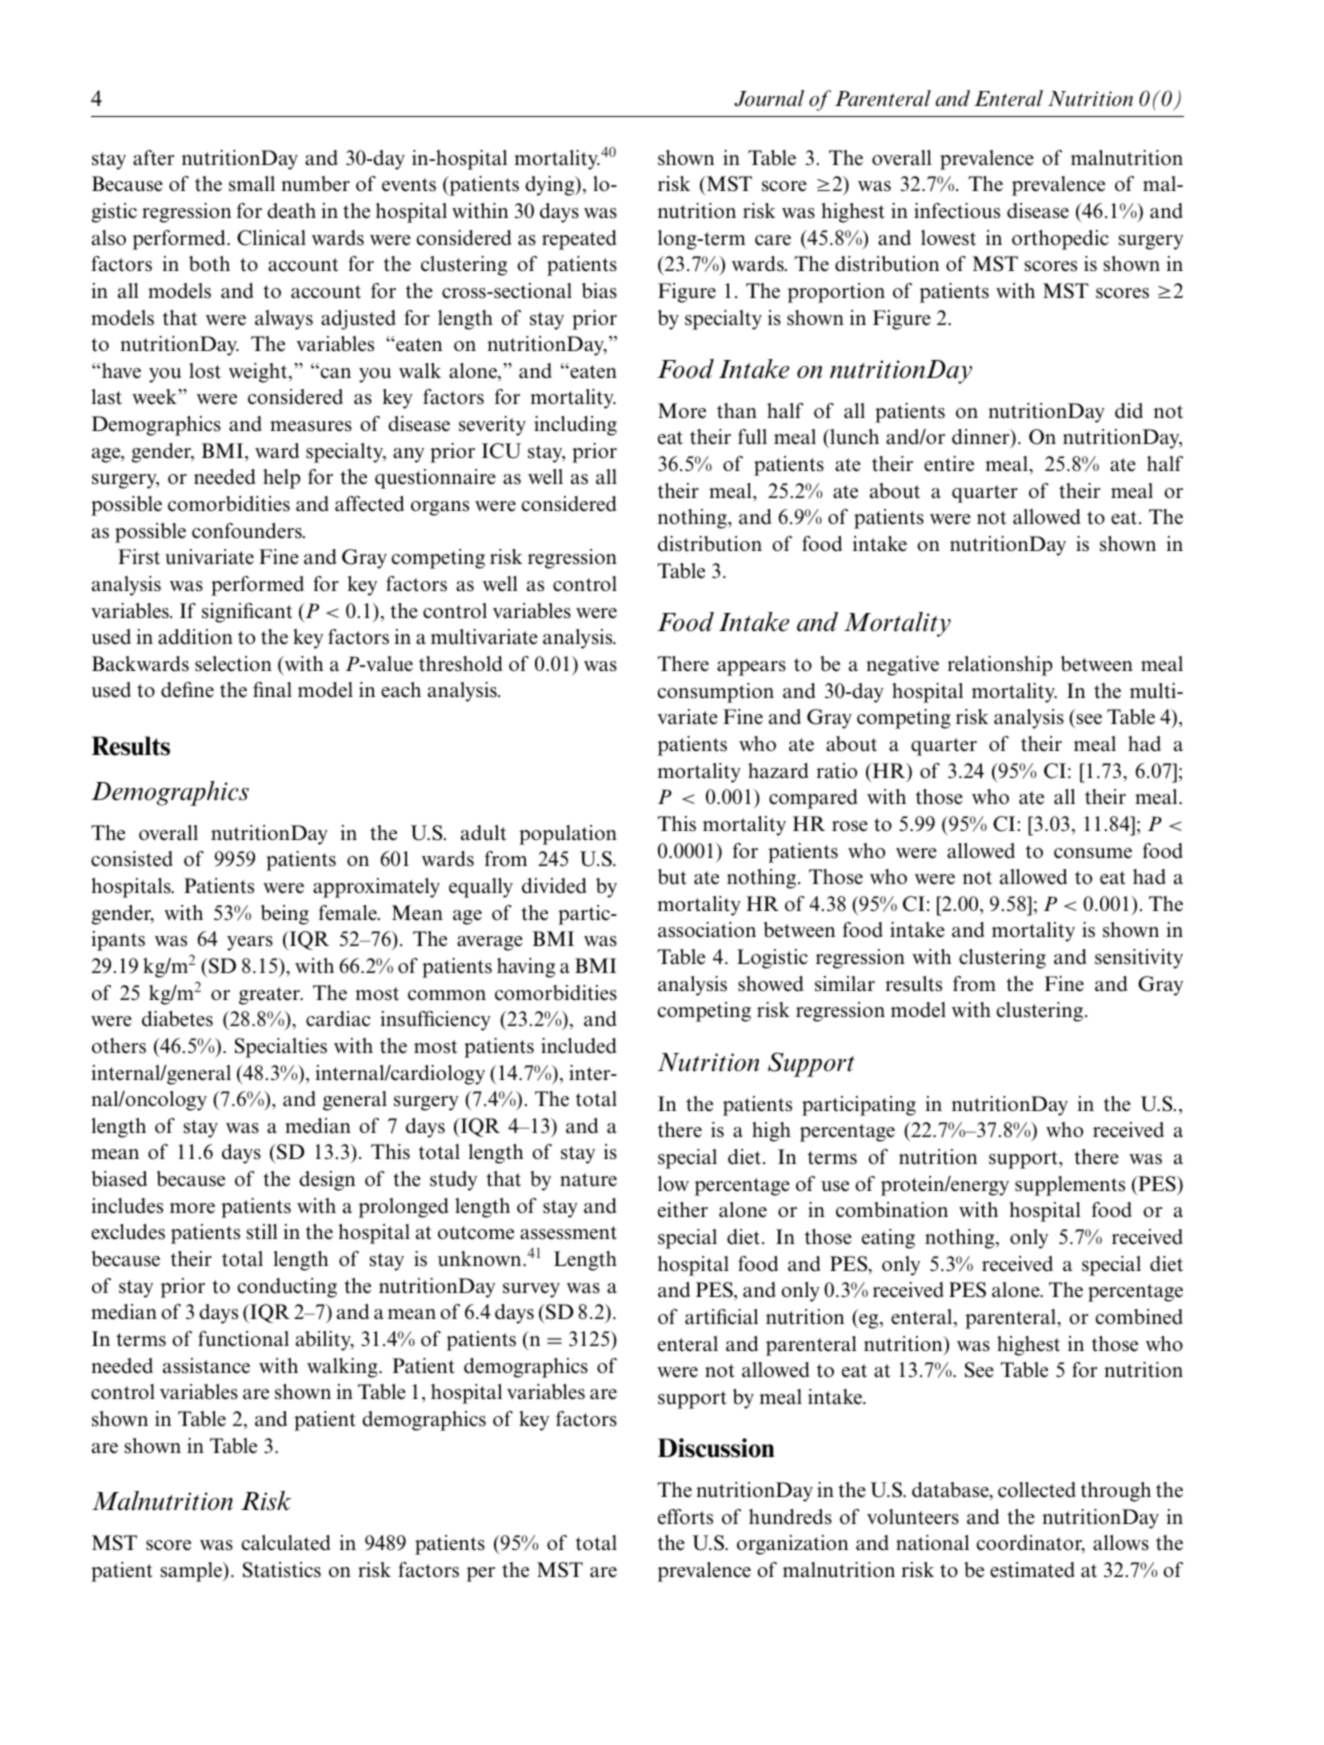 This screenshot has height=1745, width=1324. What do you see at coordinates (568, 835) in the screenshot?
I see `population` at bounding box center [568, 835].
